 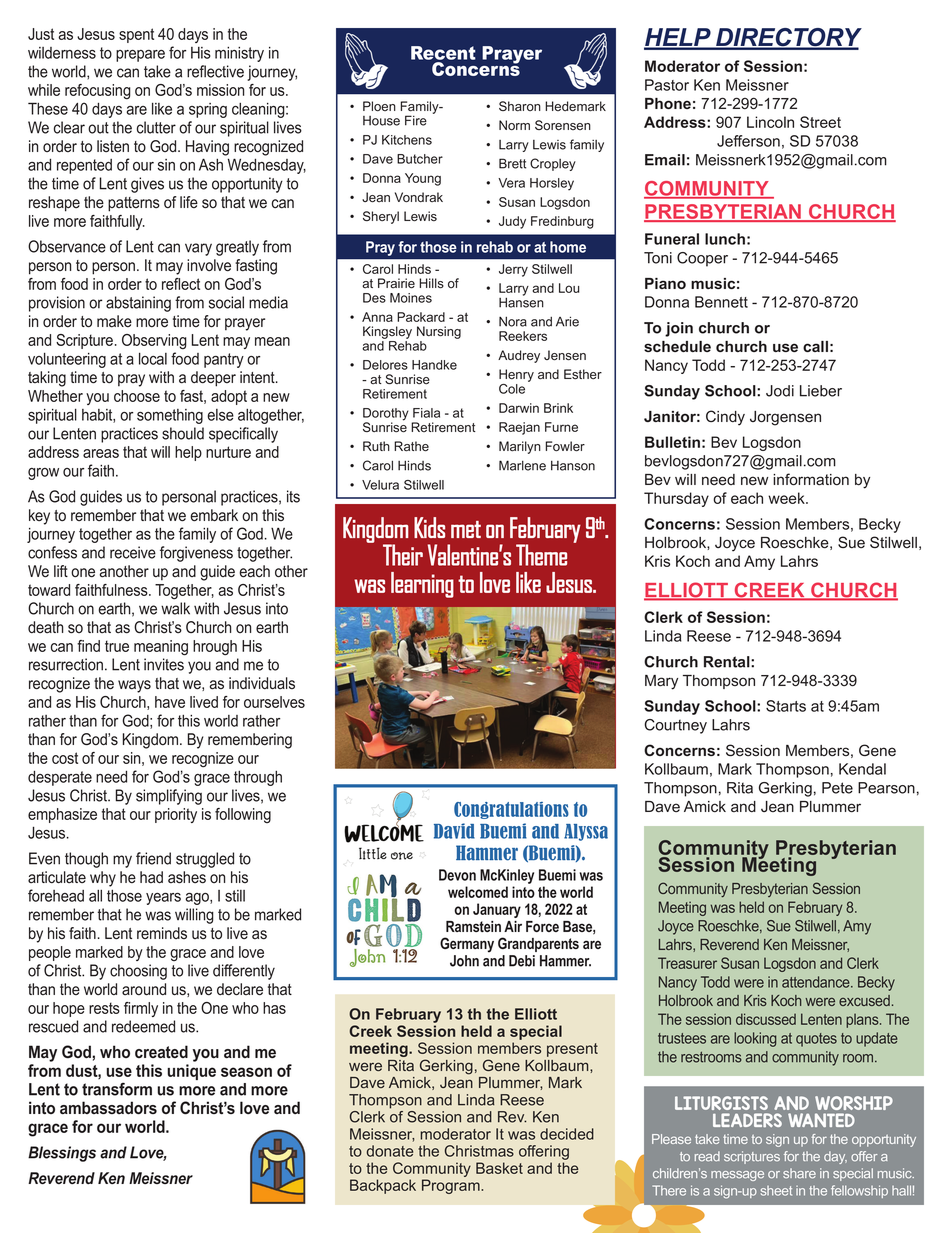 I want to click on Recent, so click(x=443, y=53).
